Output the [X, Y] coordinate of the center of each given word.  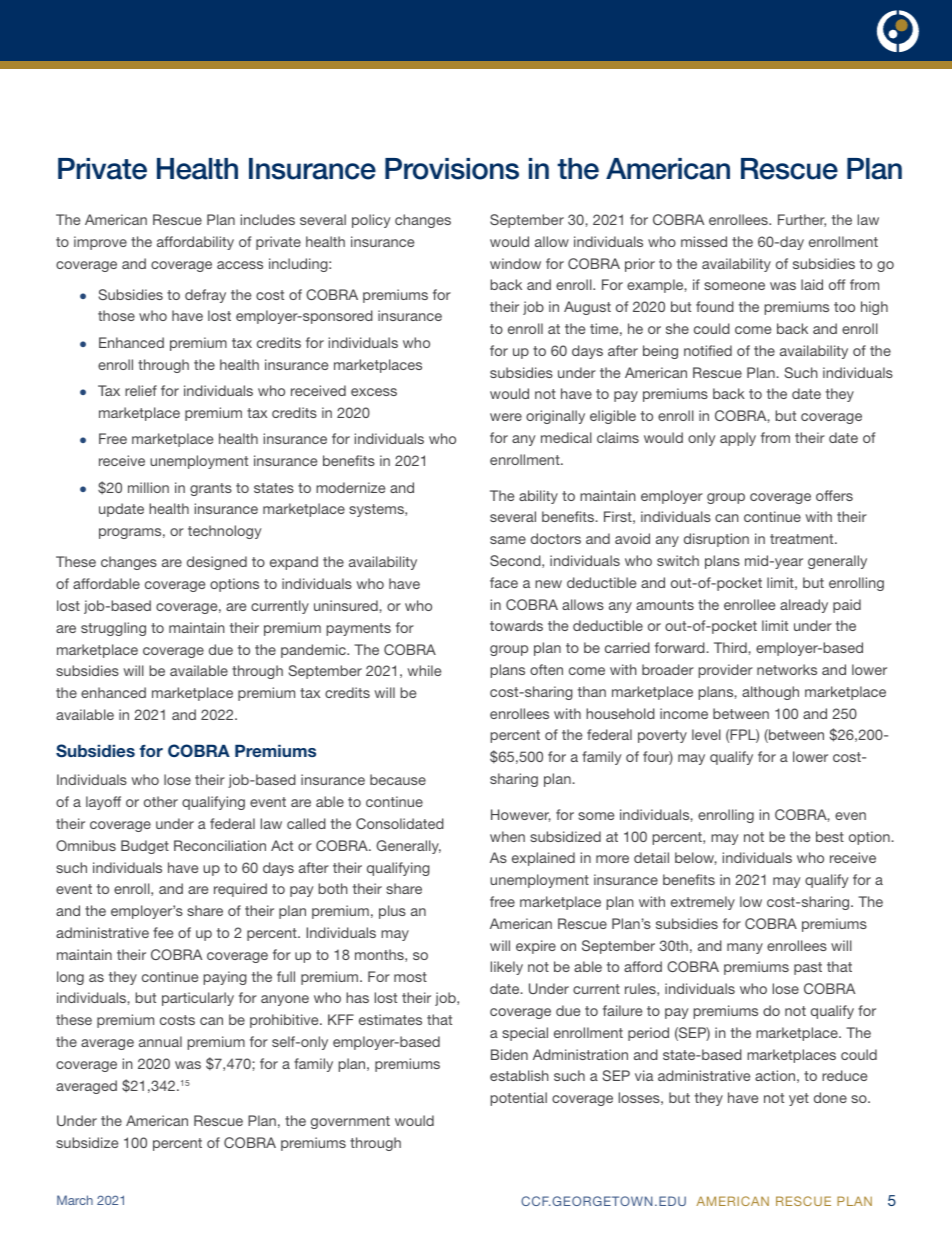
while [424, 670]
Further [802, 220]
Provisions [452, 169]
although [770, 693]
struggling [113, 629]
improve [100, 243]
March [75, 1200]
